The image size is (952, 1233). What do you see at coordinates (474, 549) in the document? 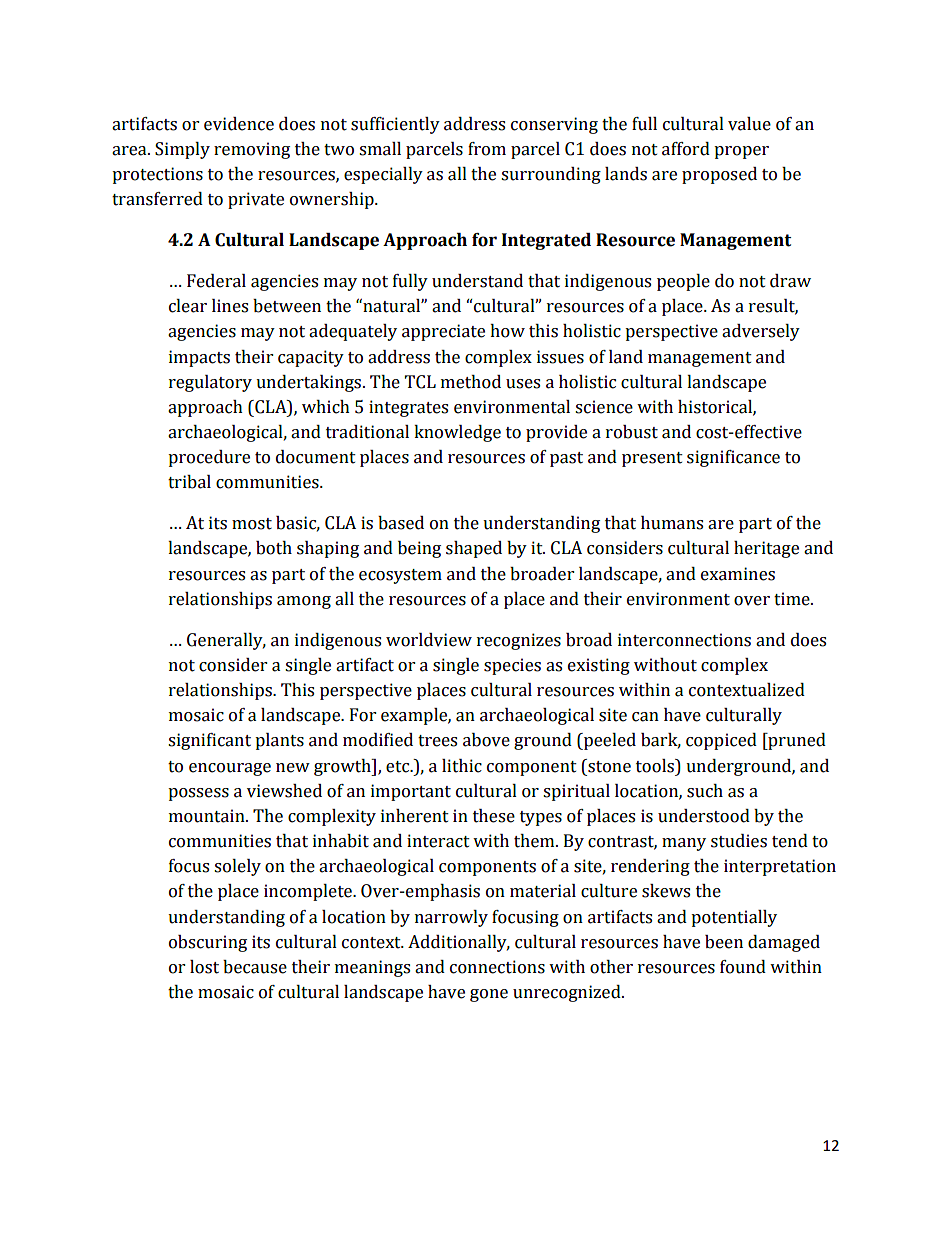
I see `shaped` at bounding box center [474, 549].
